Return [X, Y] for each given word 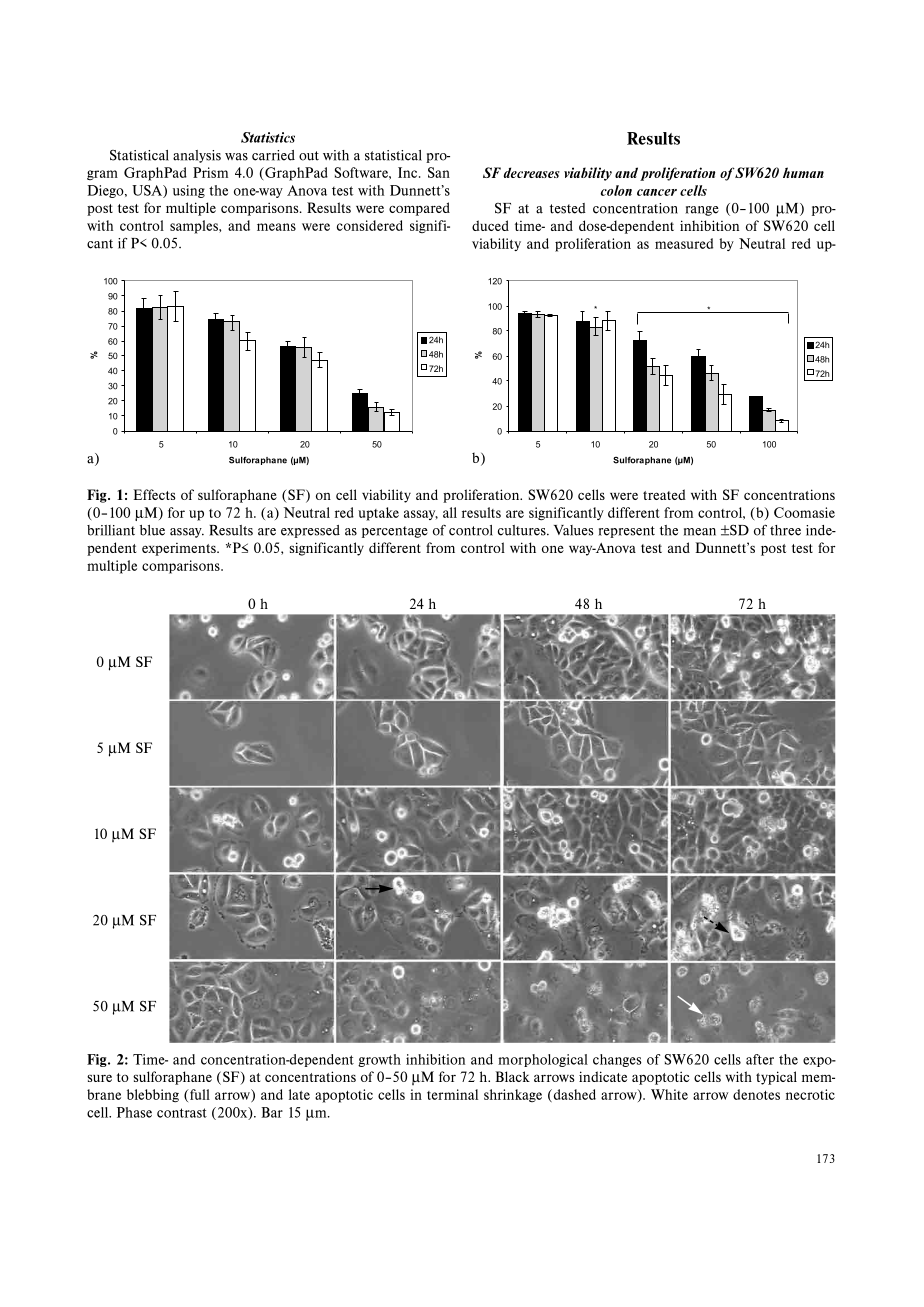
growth [379, 1060]
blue [152, 530]
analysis [197, 156]
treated [664, 494]
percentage [395, 532]
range [702, 211]
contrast [182, 1113]
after [760, 1059]
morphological [543, 1060]
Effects [155, 494]
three [785, 530]
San [439, 172]
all [450, 512]
